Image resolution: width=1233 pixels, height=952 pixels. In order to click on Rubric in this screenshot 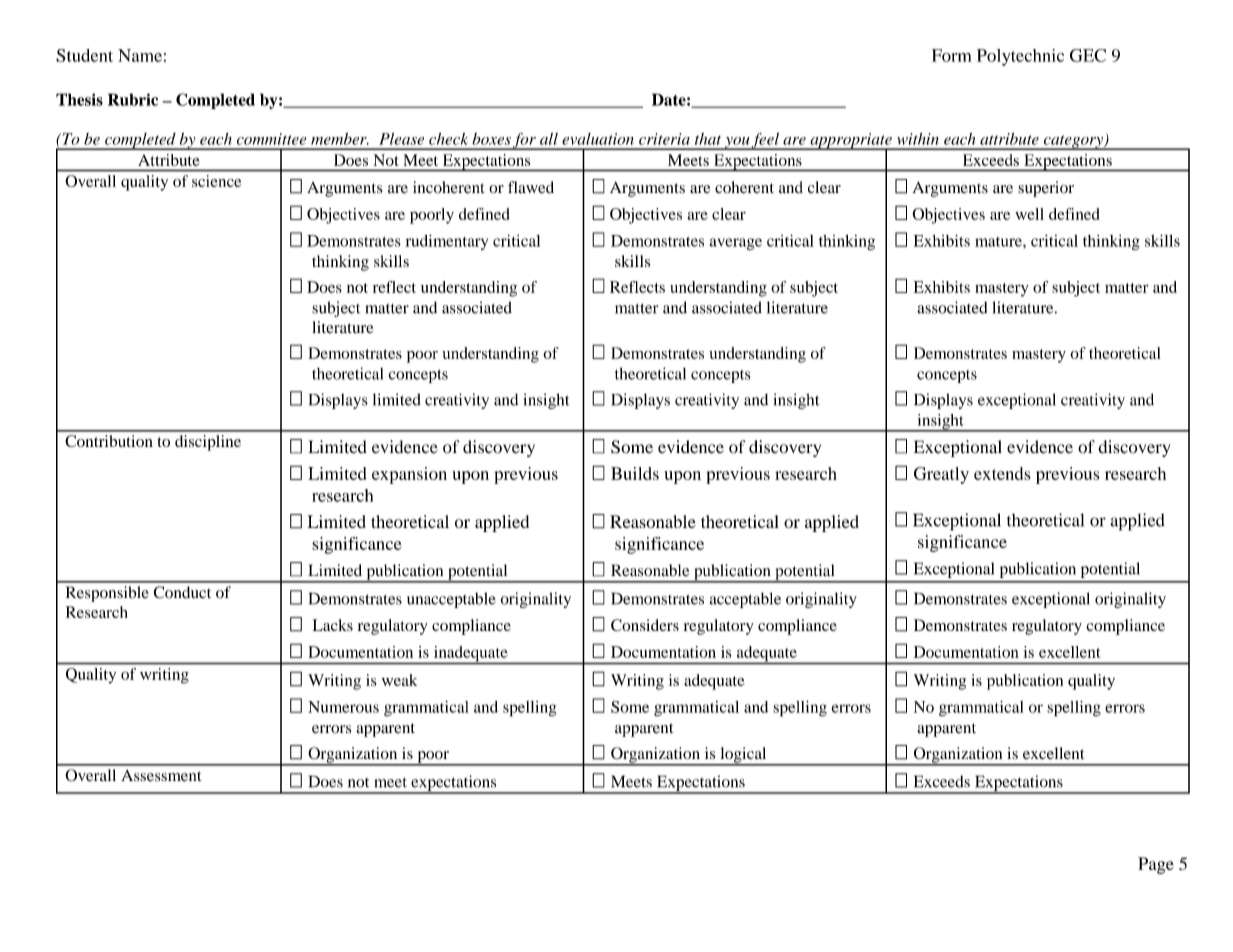, I will do `click(133, 99)`.
